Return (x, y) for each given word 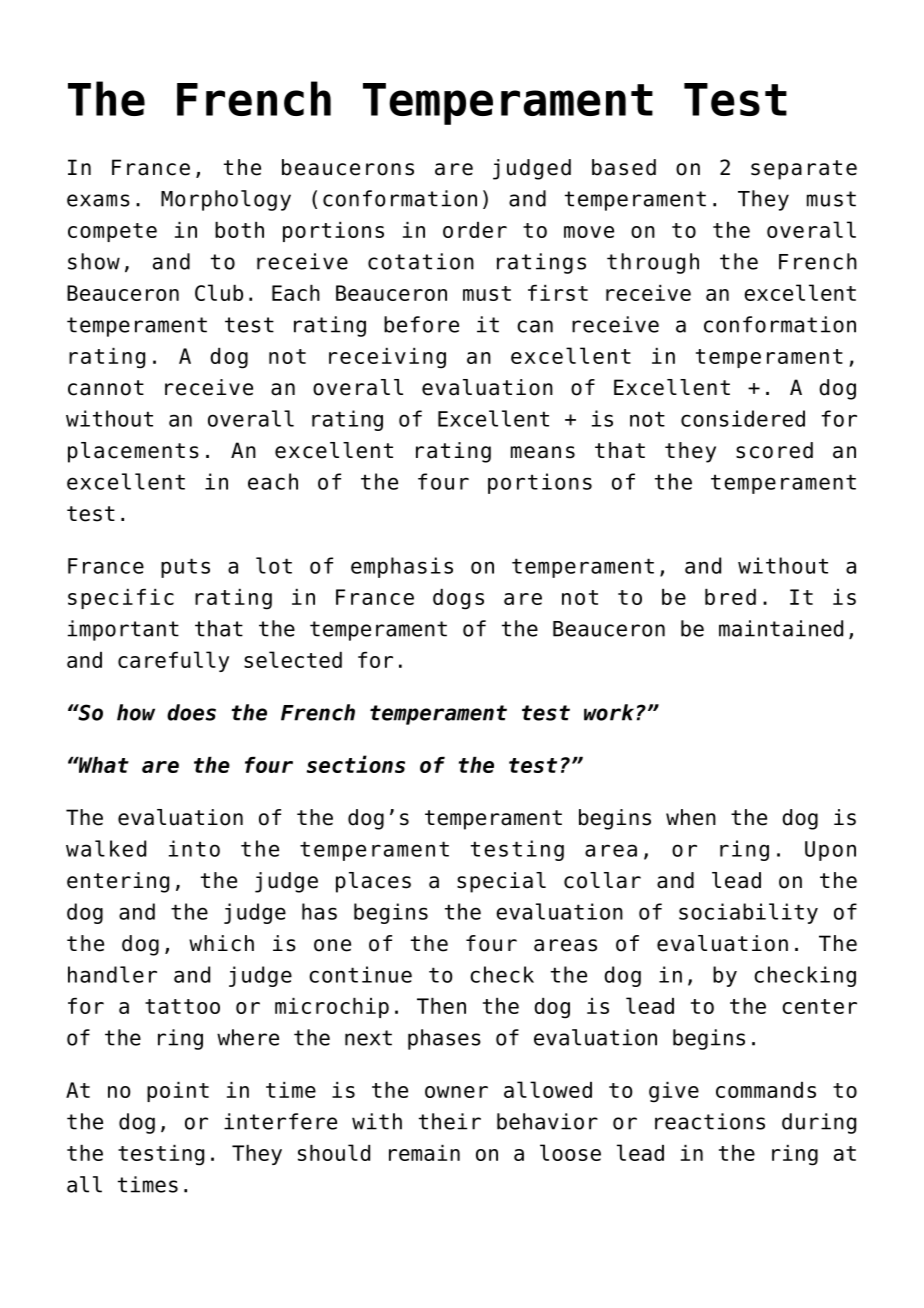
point (178, 1092)
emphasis (402, 567)
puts (185, 568)
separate (804, 170)
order (475, 230)
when (691, 817)
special (501, 882)
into (194, 848)
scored (774, 450)
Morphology (226, 200)
